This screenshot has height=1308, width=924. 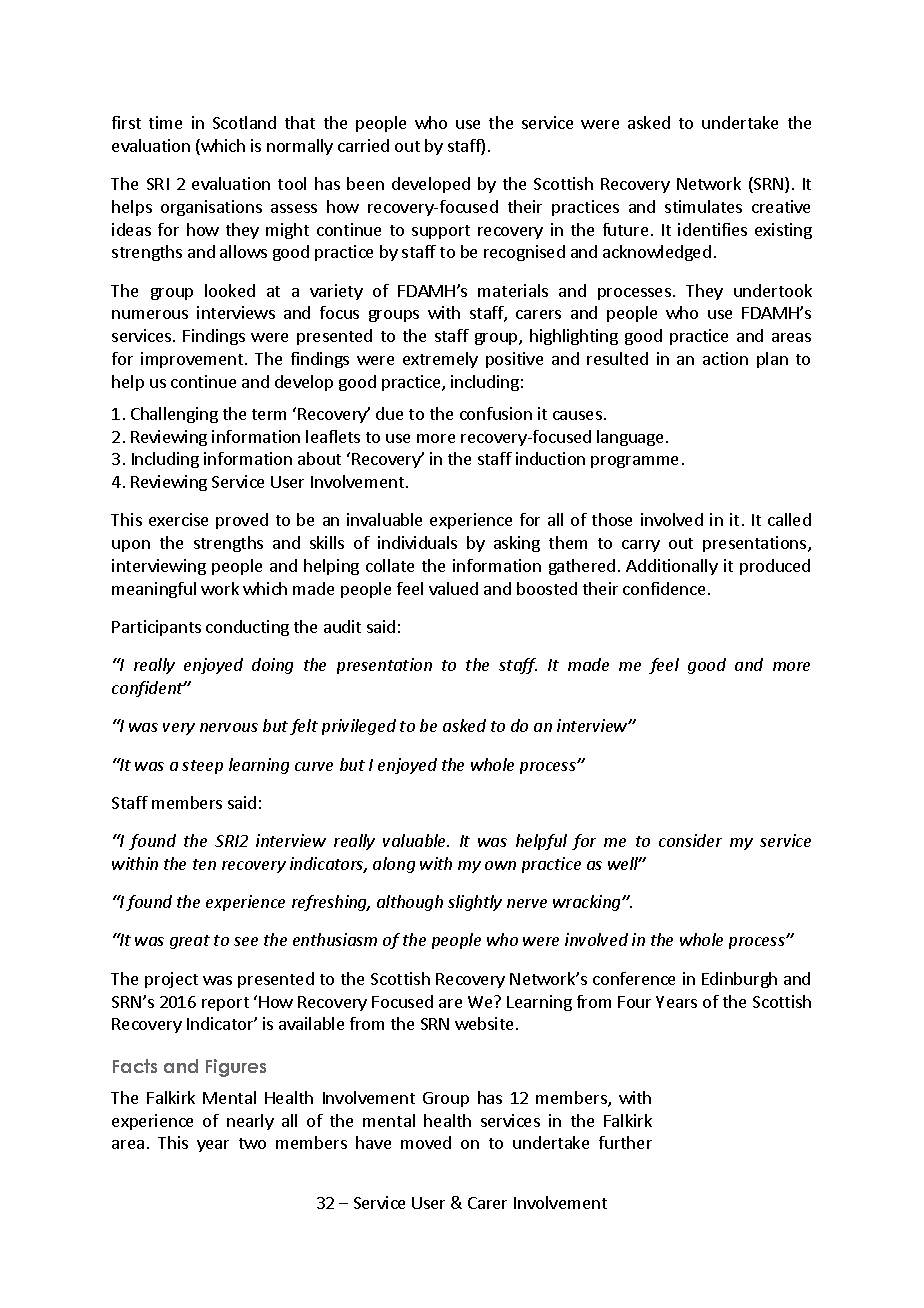 What do you see at coordinates (250, 1122) in the screenshot?
I see `nearly` at bounding box center [250, 1122].
